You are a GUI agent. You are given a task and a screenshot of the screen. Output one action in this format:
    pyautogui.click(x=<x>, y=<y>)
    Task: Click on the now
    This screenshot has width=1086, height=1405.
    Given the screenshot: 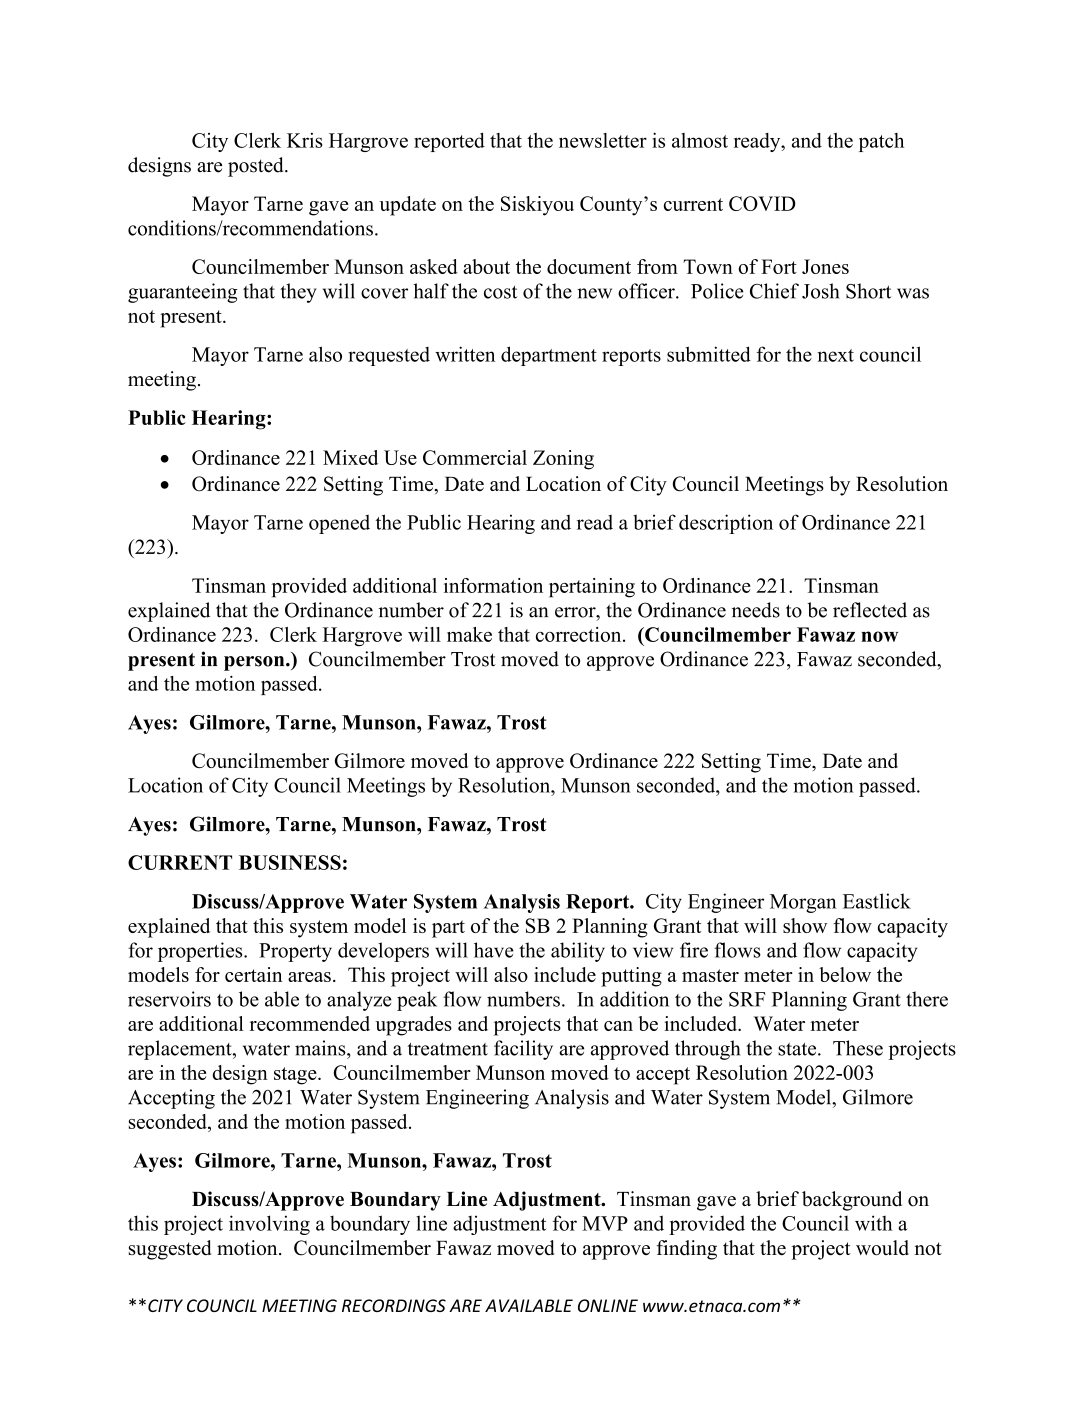 What is the action you would take?
    pyautogui.click(x=879, y=636)
